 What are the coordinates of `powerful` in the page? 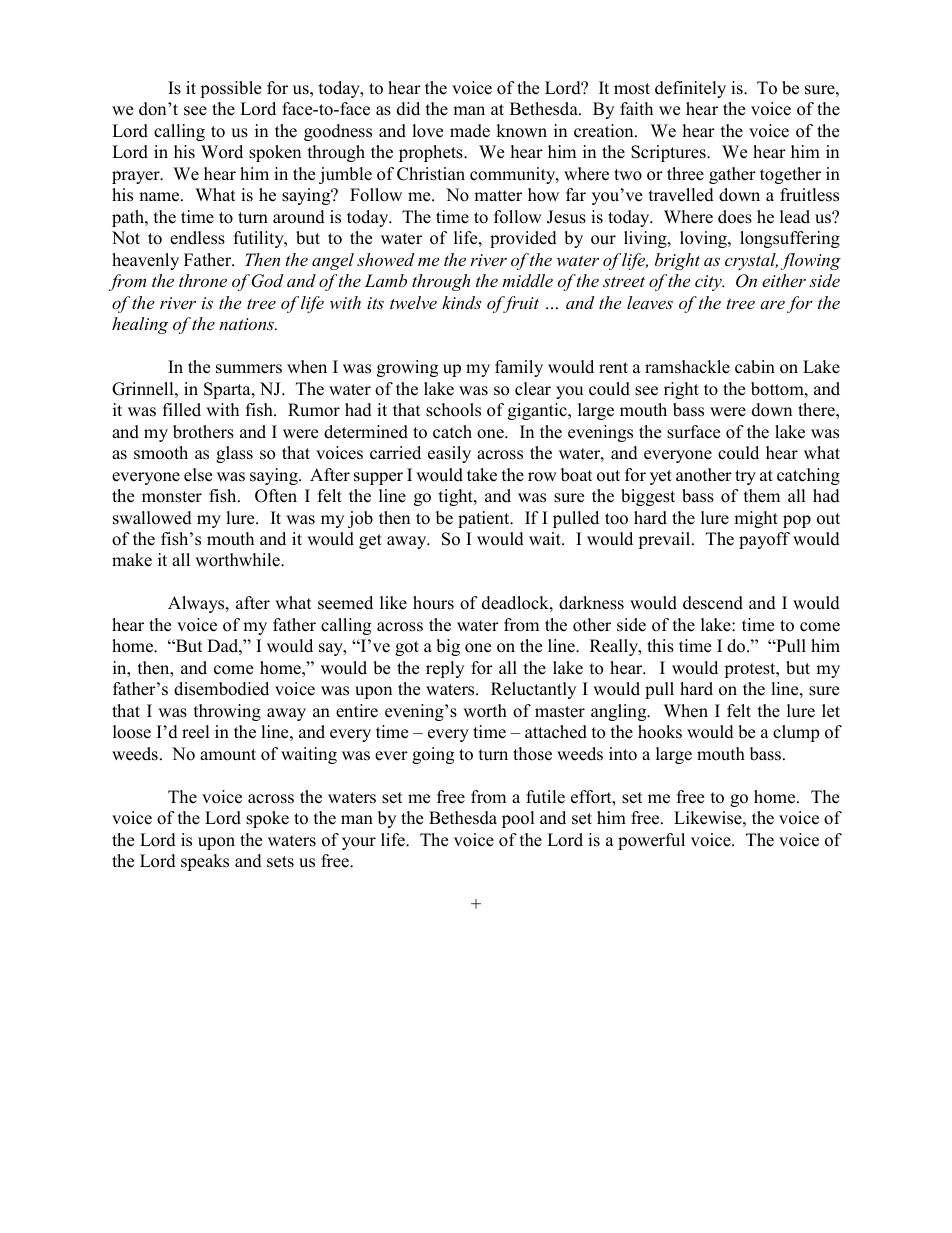 It's located at (651, 841).
